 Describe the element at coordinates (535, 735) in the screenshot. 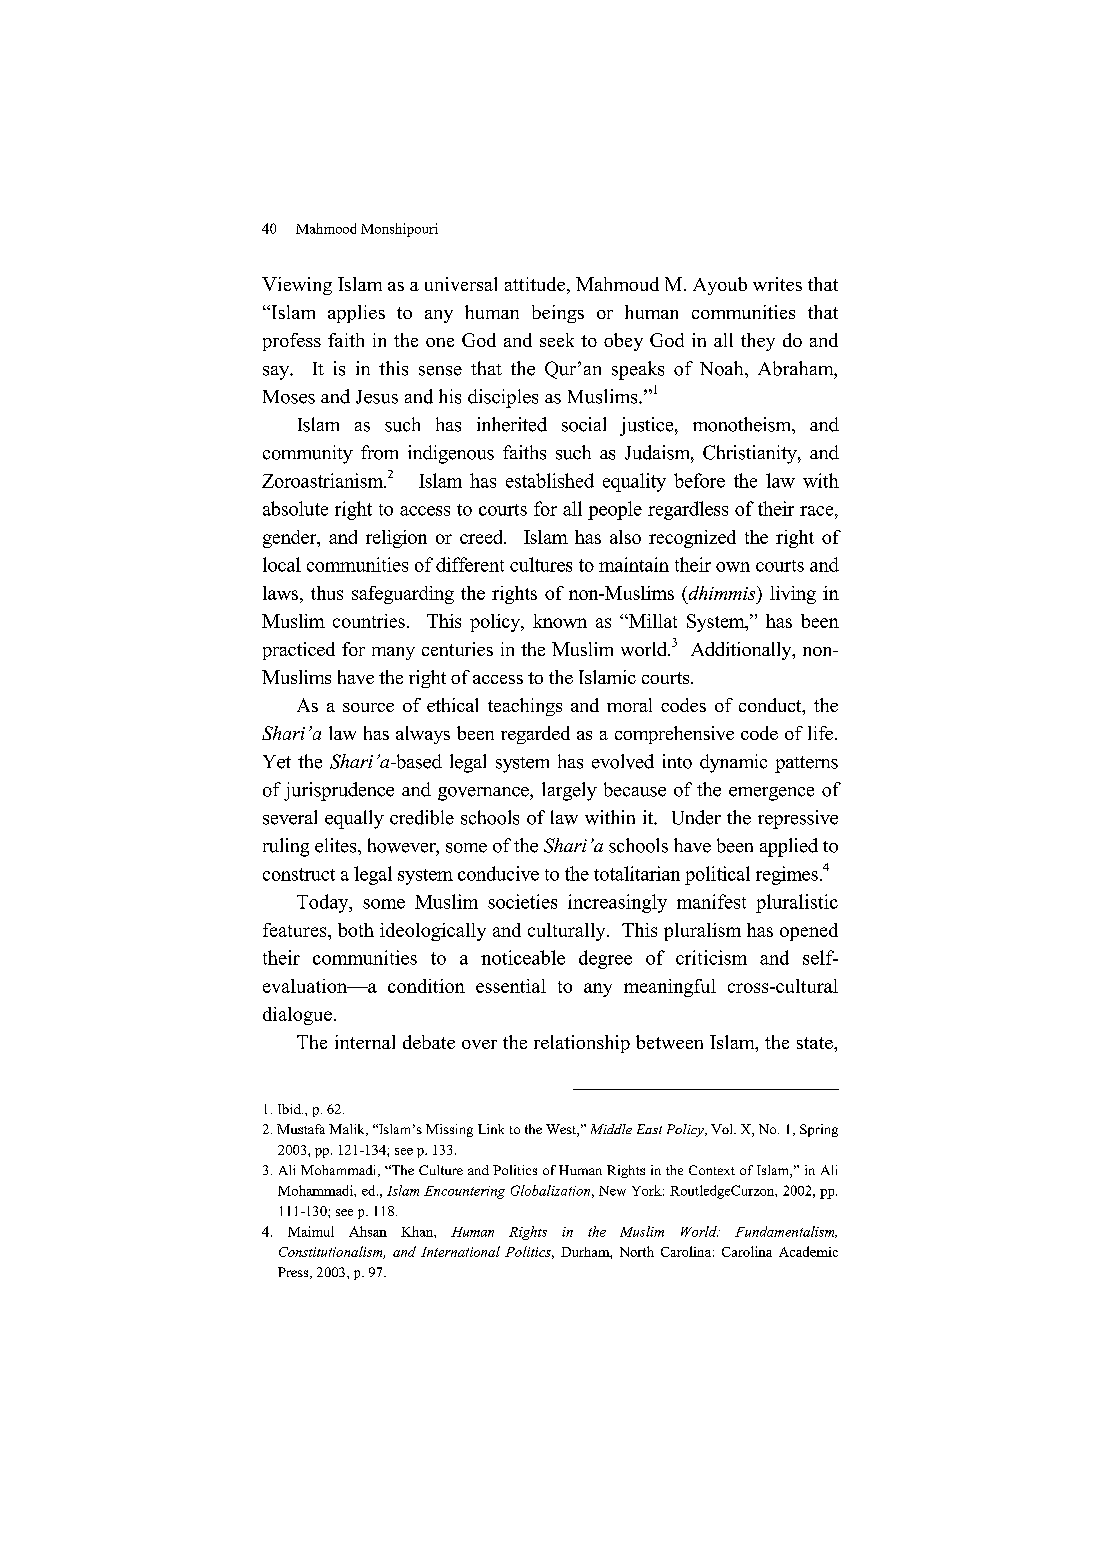

I see `regarded` at that location.
